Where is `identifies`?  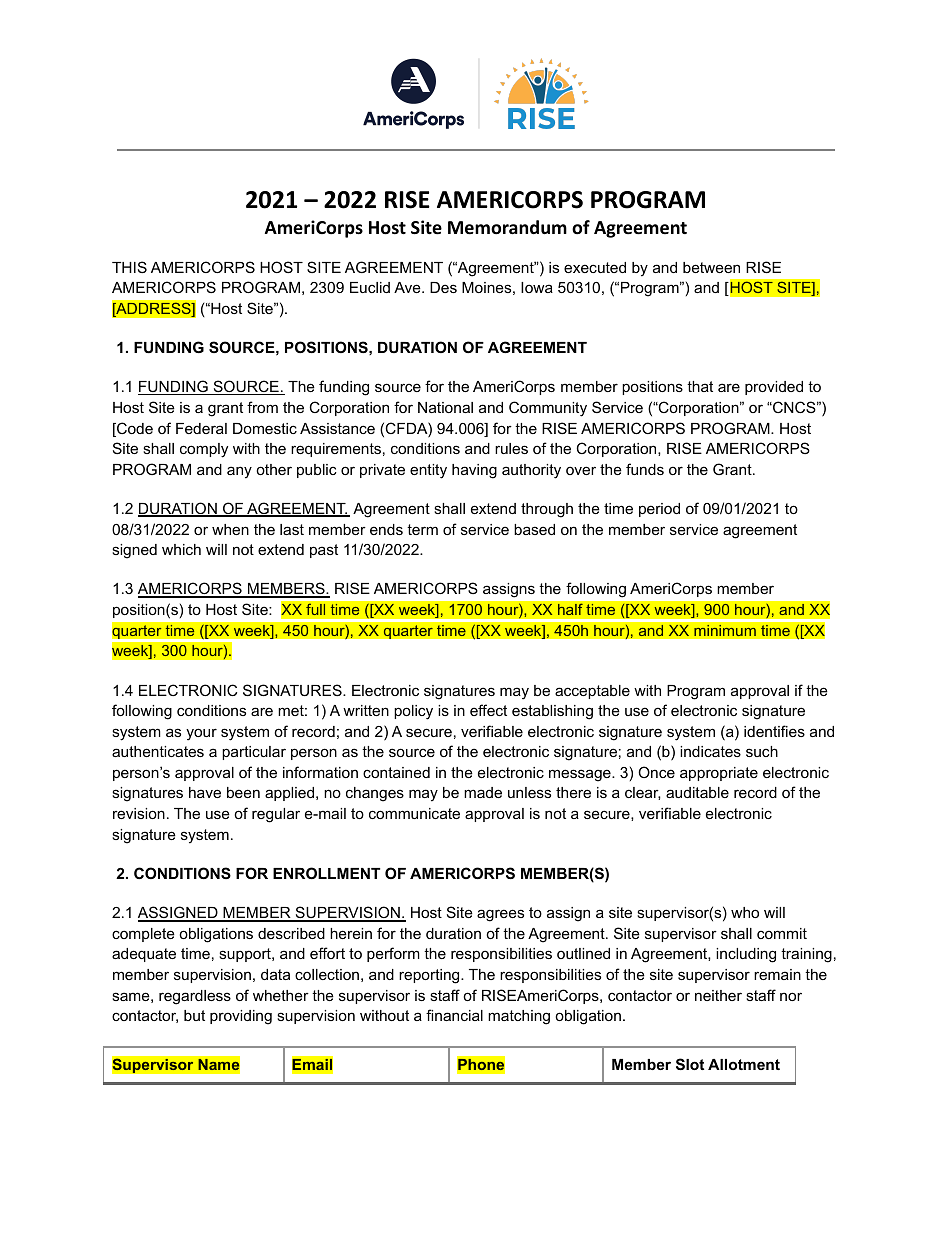 identifies is located at coordinates (774, 731).
